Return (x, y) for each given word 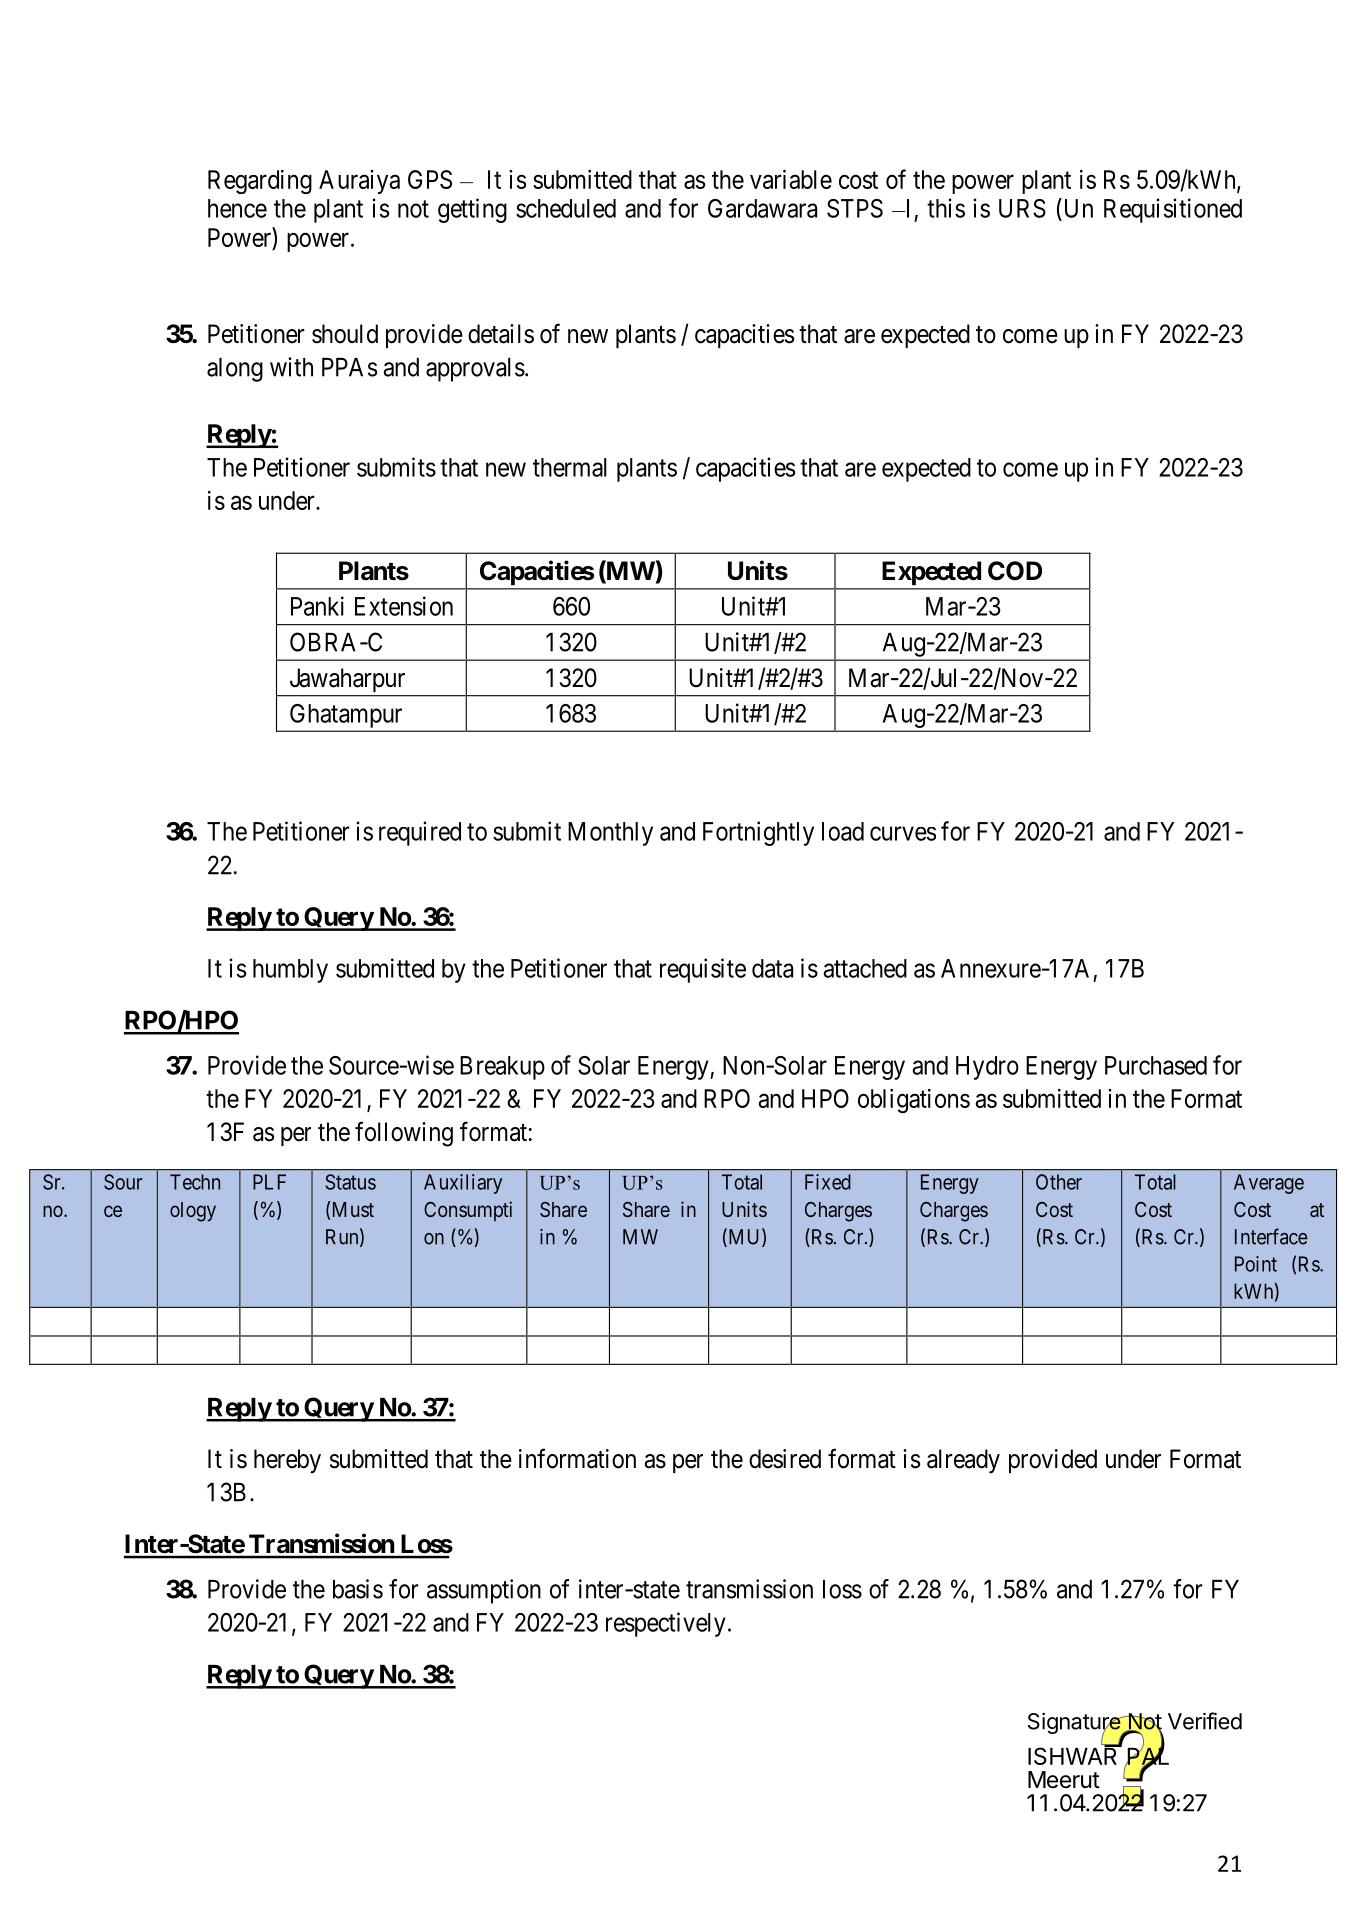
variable (791, 179)
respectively (666, 1624)
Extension (404, 606)
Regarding (260, 182)
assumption (484, 1591)
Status (350, 1182)
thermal (570, 467)
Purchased (1156, 1065)
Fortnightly (758, 833)
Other (1059, 1182)
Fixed (828, 1182)
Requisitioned (1173, 210)
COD (1015, 571)
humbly (290, 971)
